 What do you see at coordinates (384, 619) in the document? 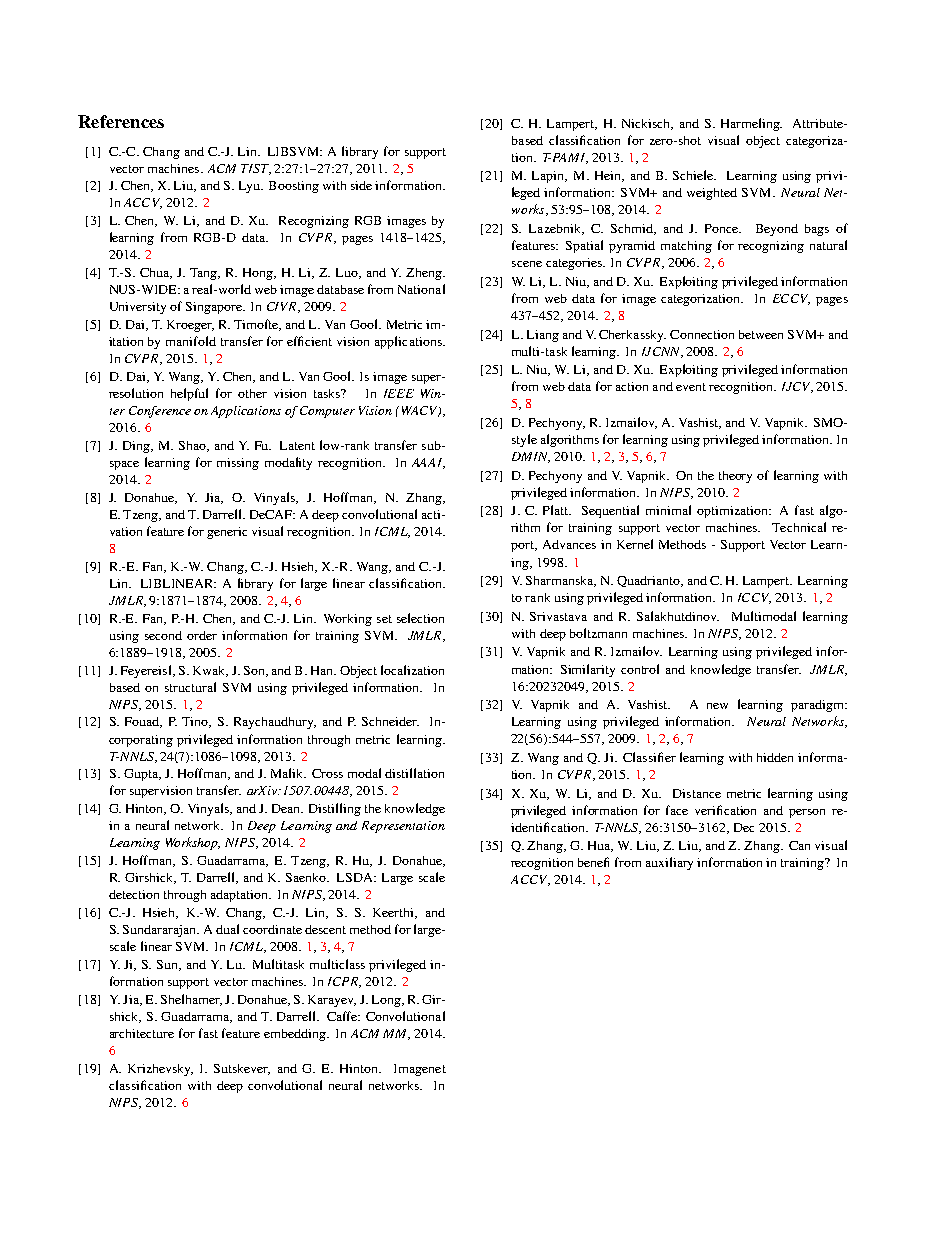
I see `set` at bounding box center [384, 619].
